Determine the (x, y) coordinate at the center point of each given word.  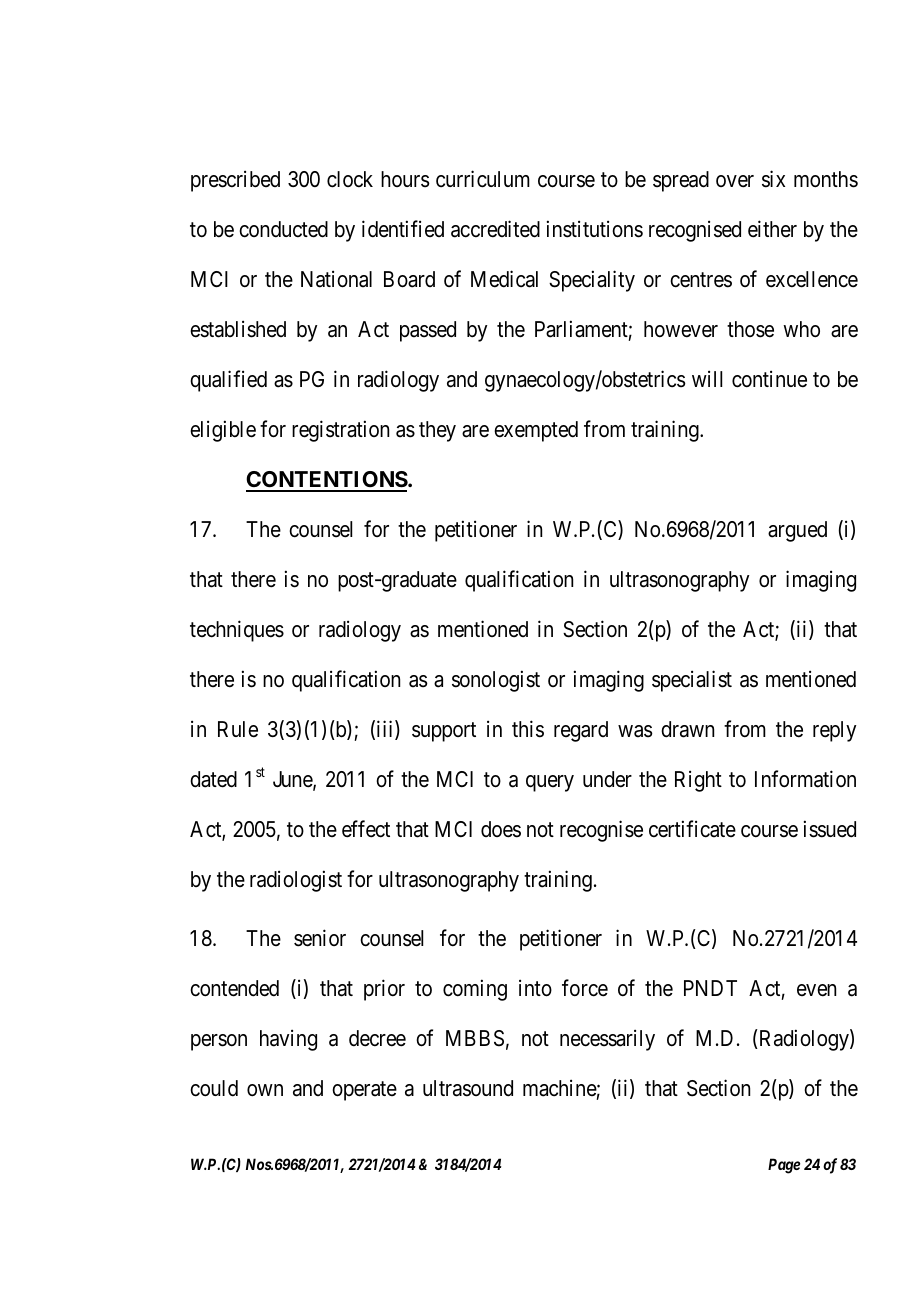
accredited (495, 229)
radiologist (296, 881)
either (772, 229)
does (501, 829)
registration (340, 431)
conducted (283, 229)
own (265, 1090)
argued (797, 531)
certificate (692, 829)
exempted (536, 431)
